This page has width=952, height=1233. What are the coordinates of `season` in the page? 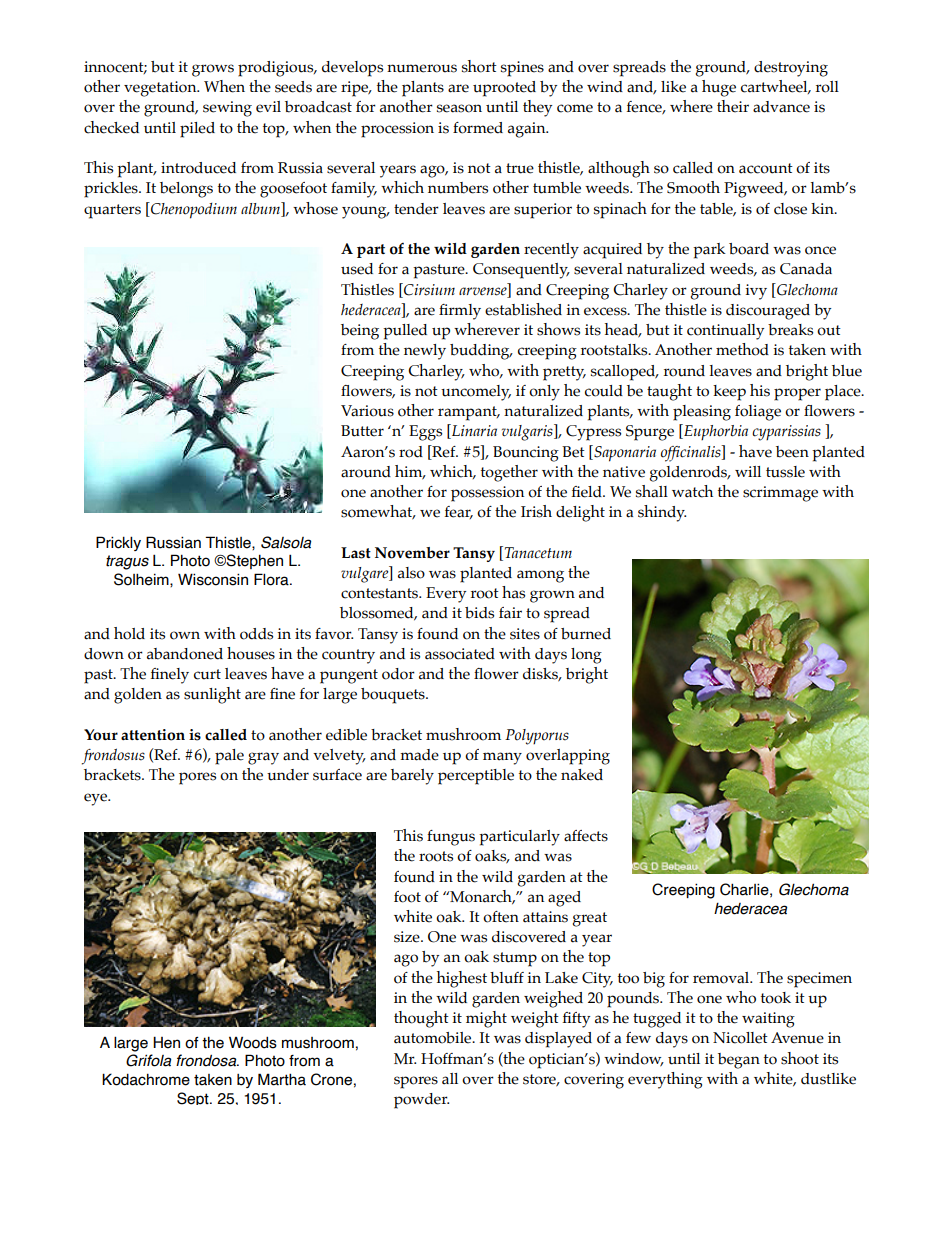 It's located at (459, 108).
